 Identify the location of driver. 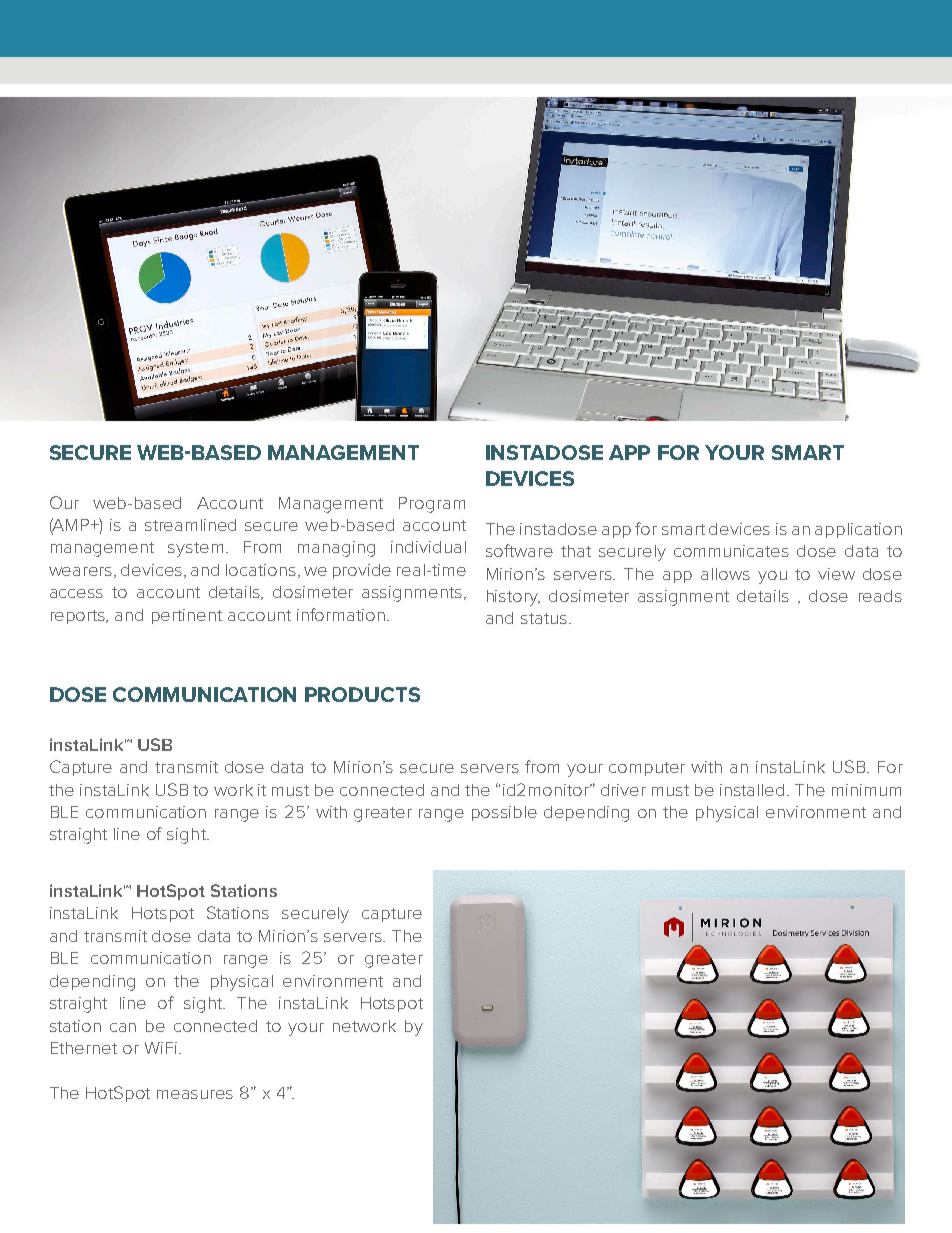
(623, 790).
